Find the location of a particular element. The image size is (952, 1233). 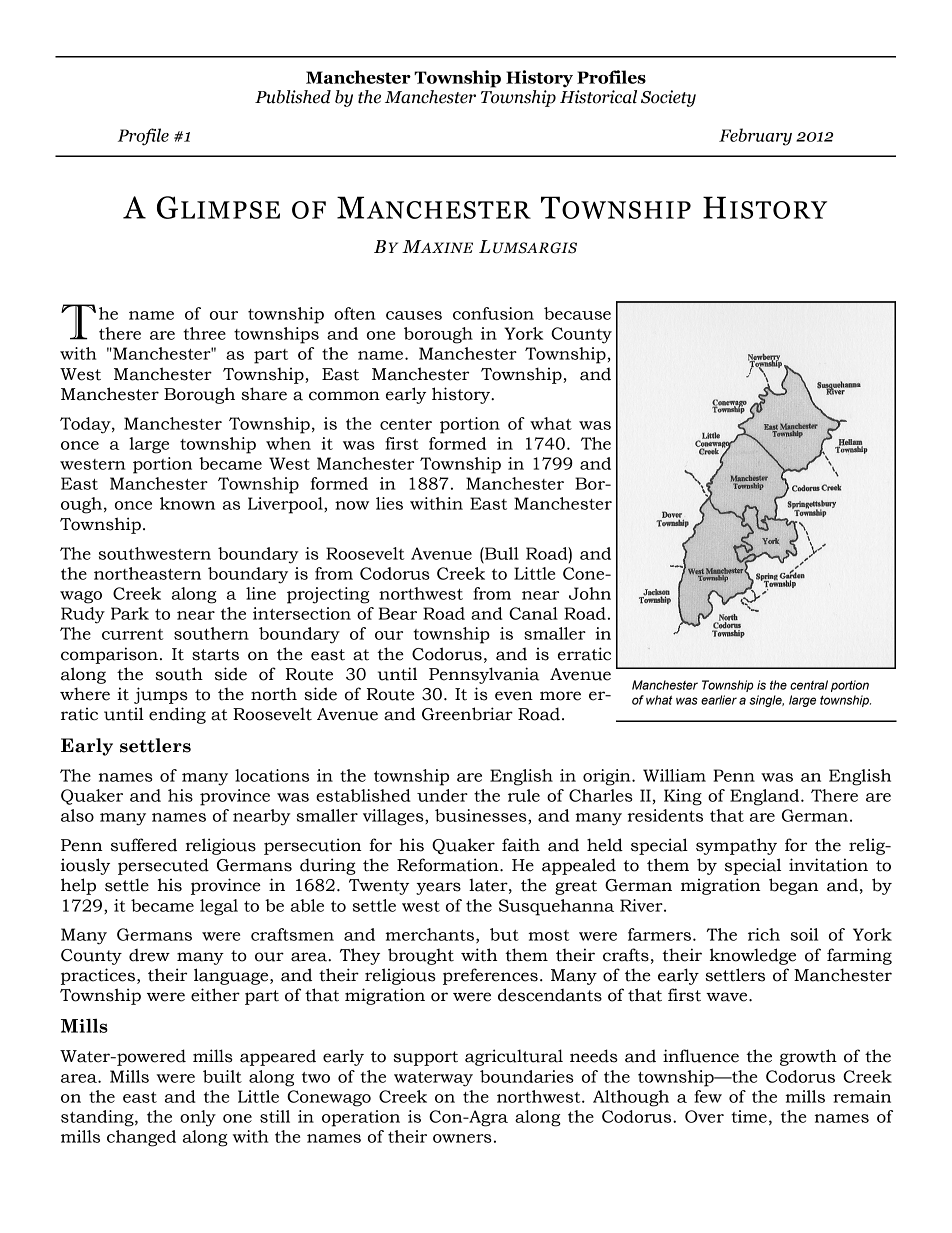

years is located at coordinates (438, 888).
